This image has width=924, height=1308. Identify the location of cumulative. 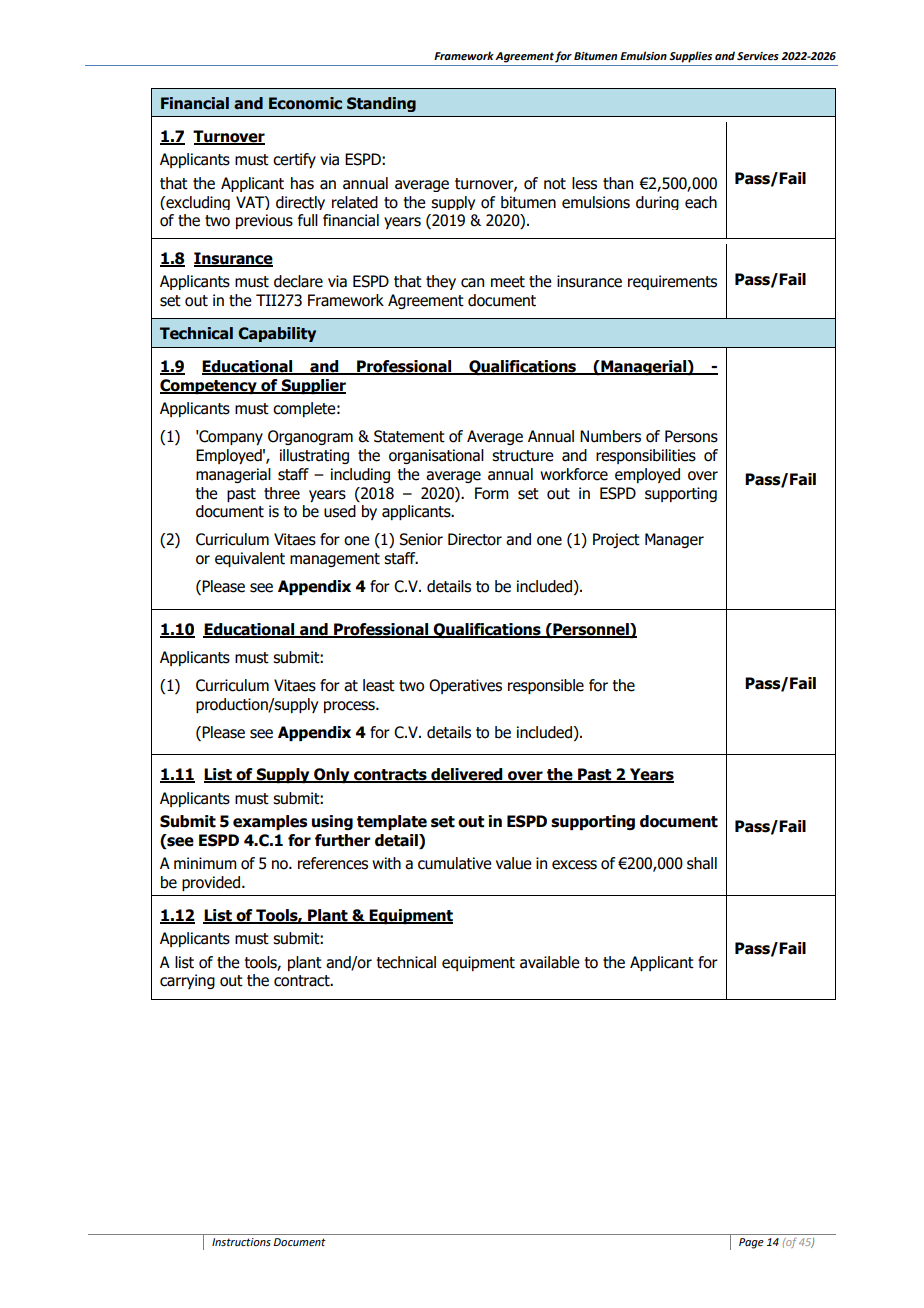
(455, 863).
